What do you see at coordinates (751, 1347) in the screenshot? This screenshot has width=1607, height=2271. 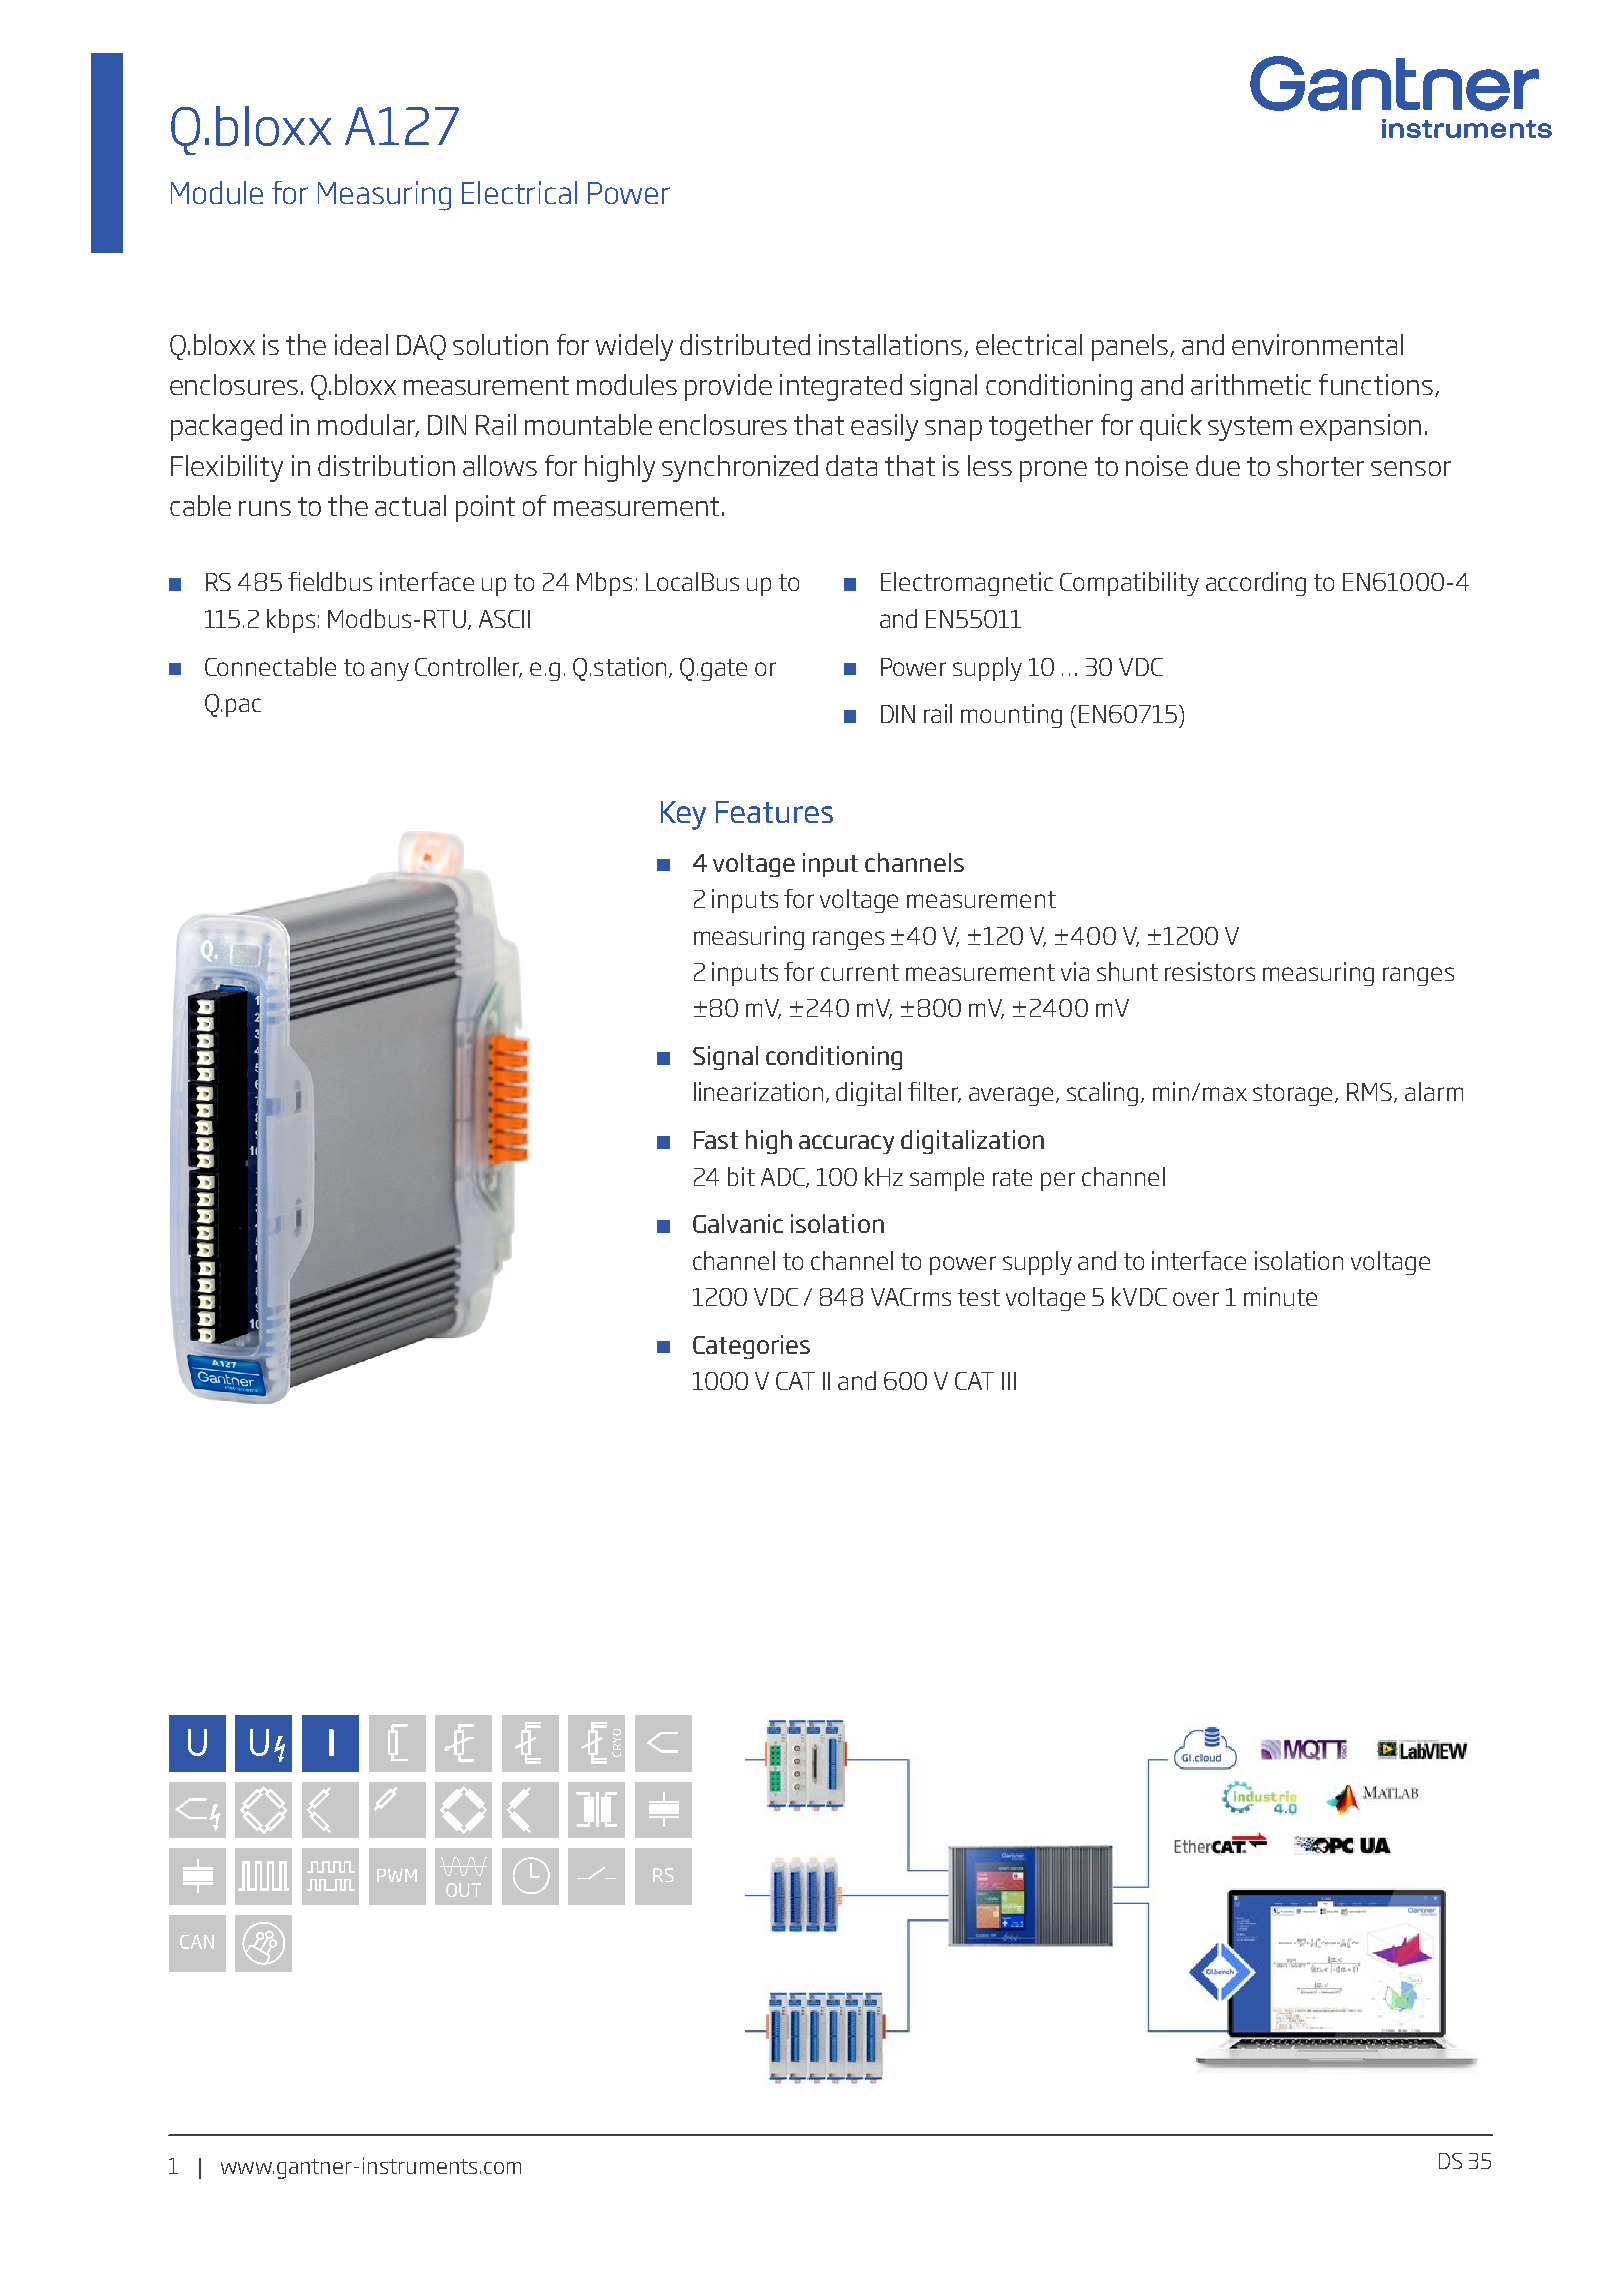 I see `Categories` at bounding box center [751, 1347].
